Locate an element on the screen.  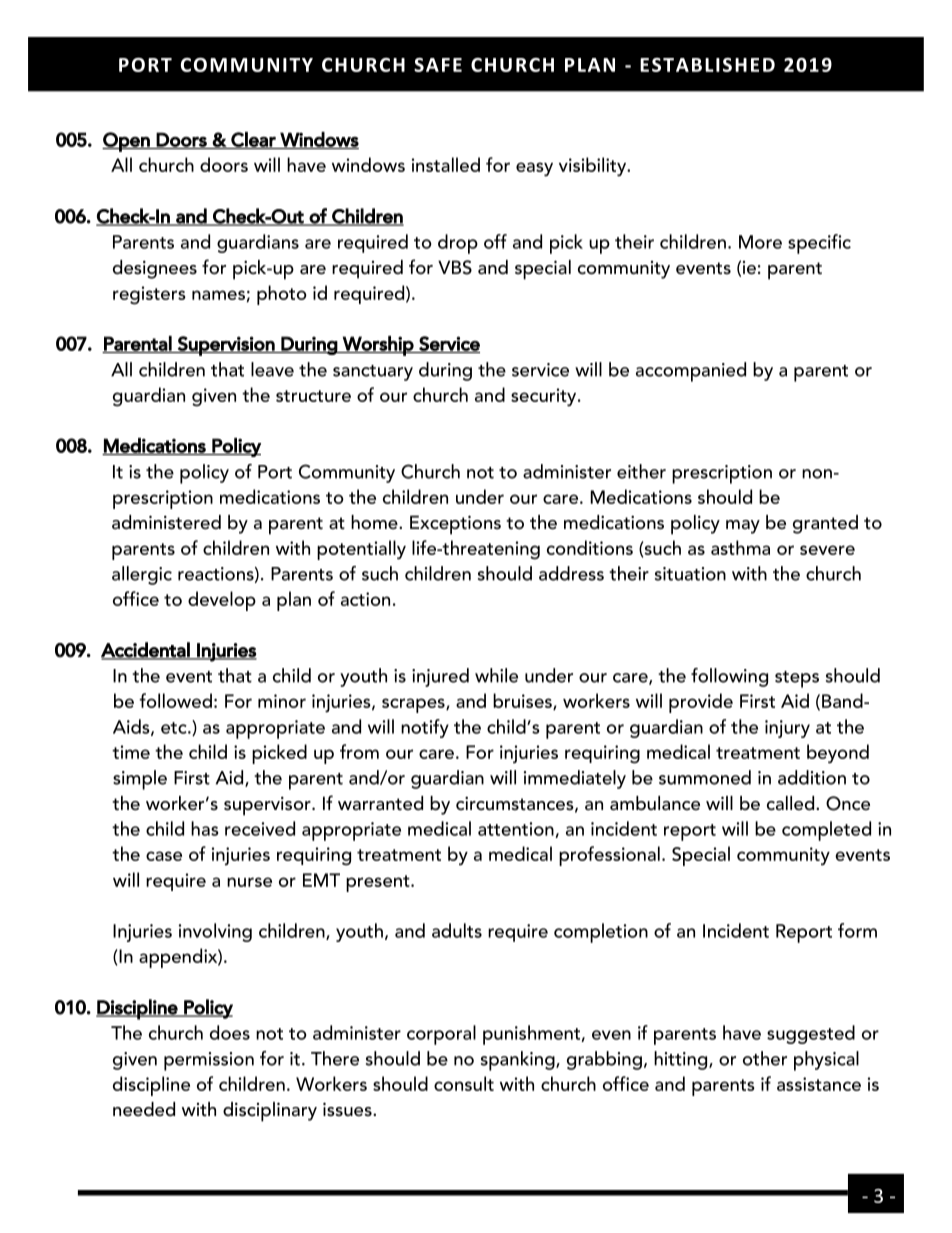
consult is located at coordinates (464, 1083).
